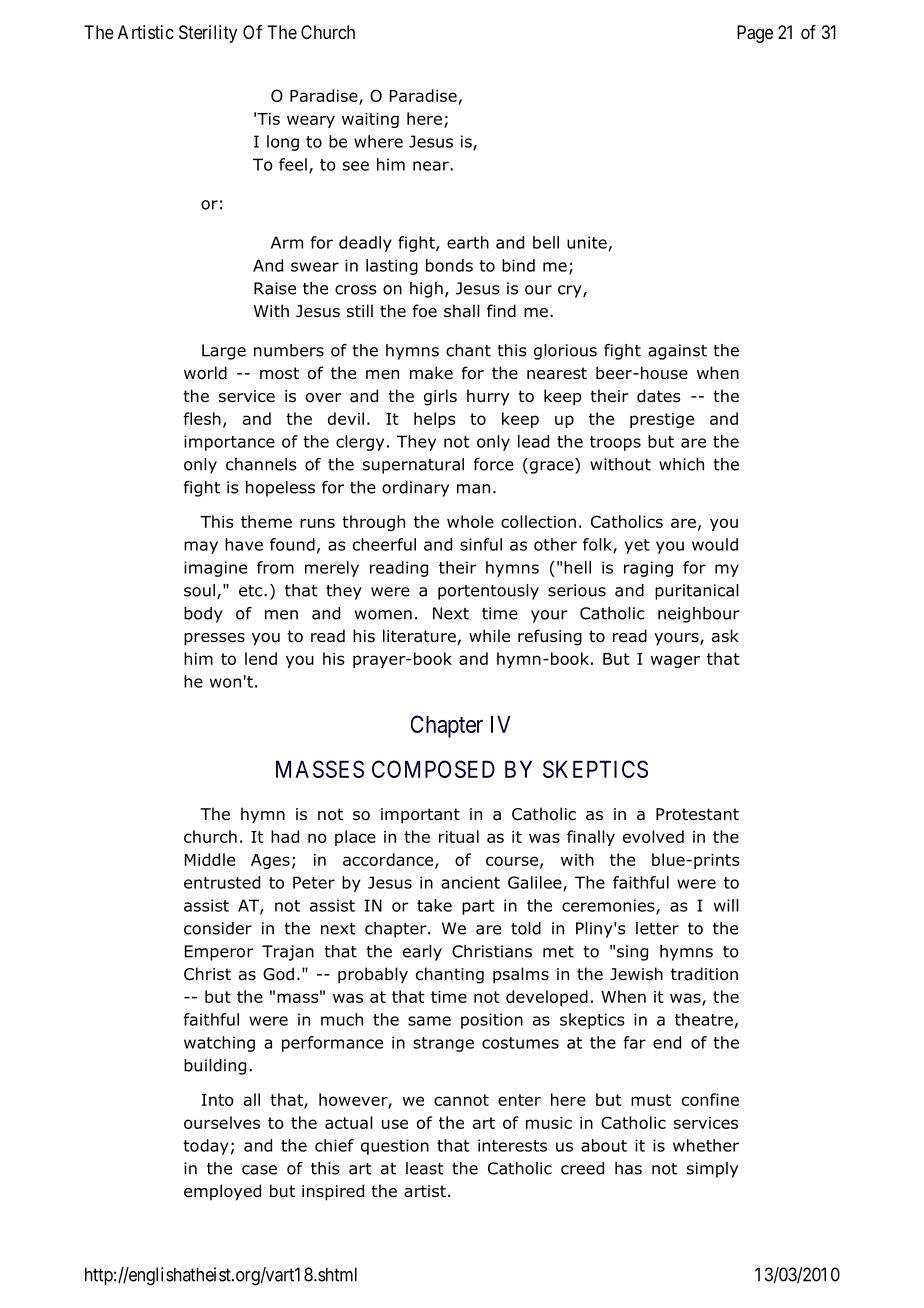 The width and height of the image is (924, 1308). I want to click on interests, so click(512, 1145).
